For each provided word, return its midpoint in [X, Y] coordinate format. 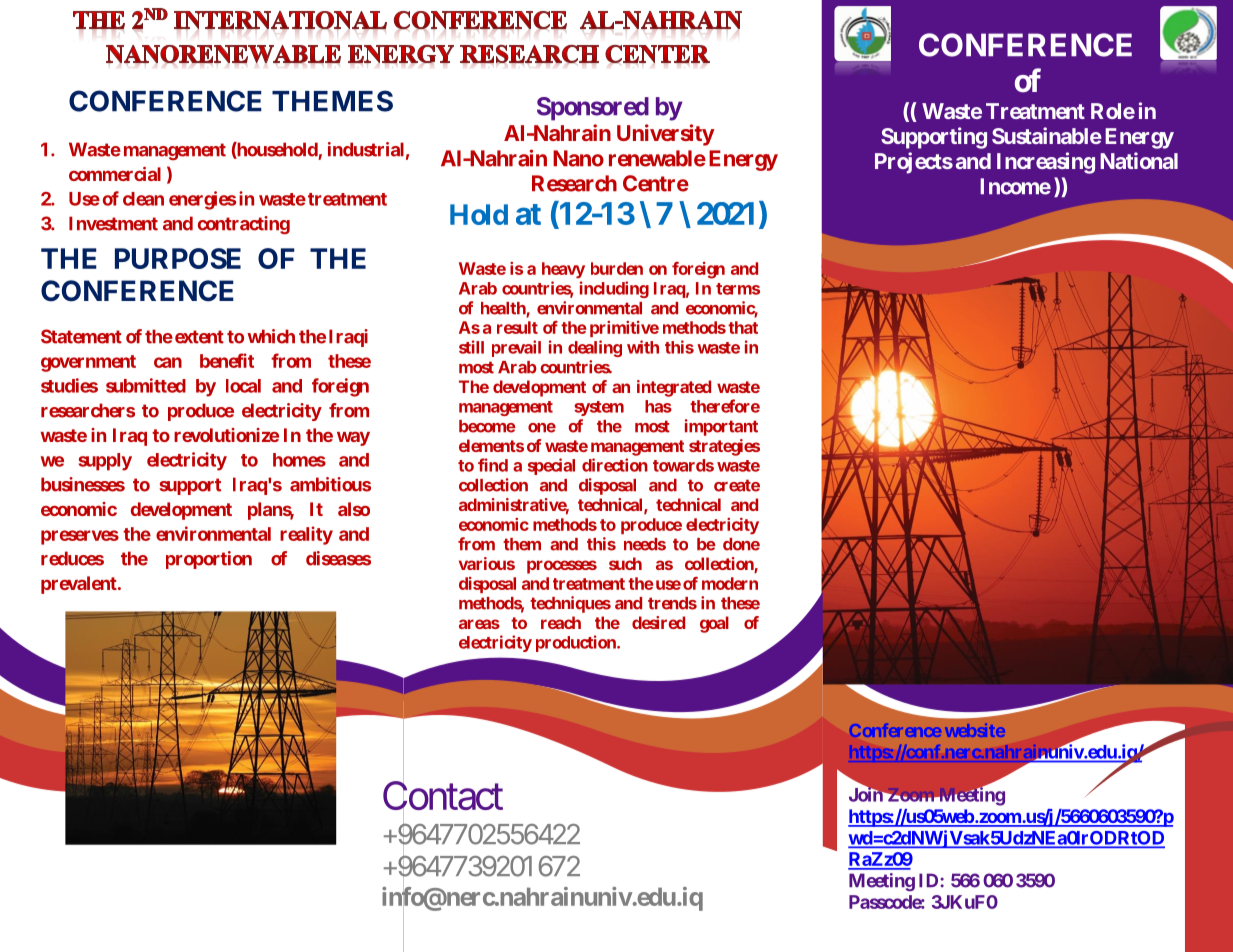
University [666, 135]
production [577, 643]
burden [617, 268]
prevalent [80, 585]
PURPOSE [178, 258]
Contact [443, 797]
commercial [115, 174]
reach [561, 622]
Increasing [1046, 163]
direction [615, 465]
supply [105, 462]
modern [730, 583]
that [743, 327]
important [721, 427]
